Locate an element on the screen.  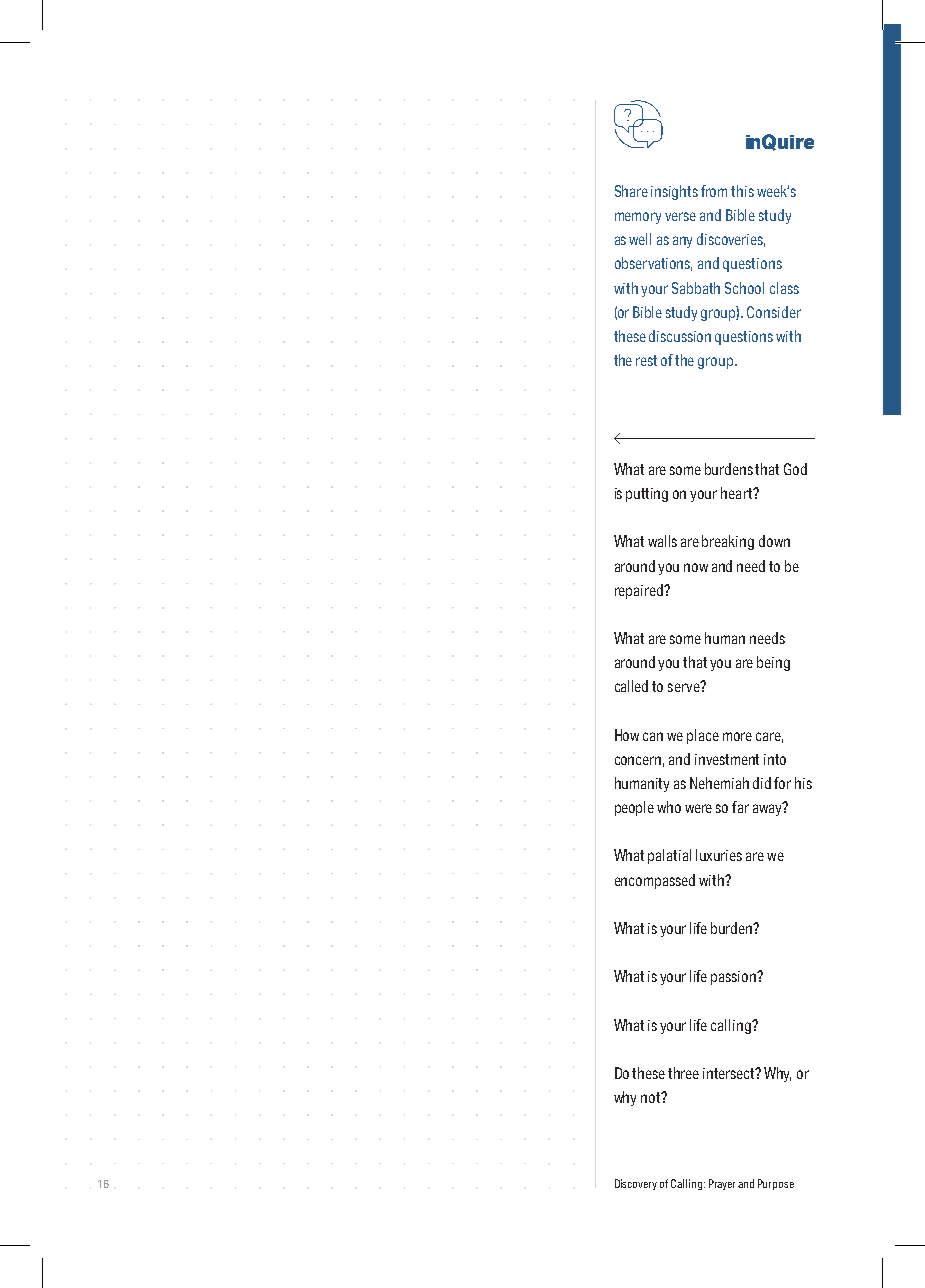
memory is located at coordinates (638, 218).
